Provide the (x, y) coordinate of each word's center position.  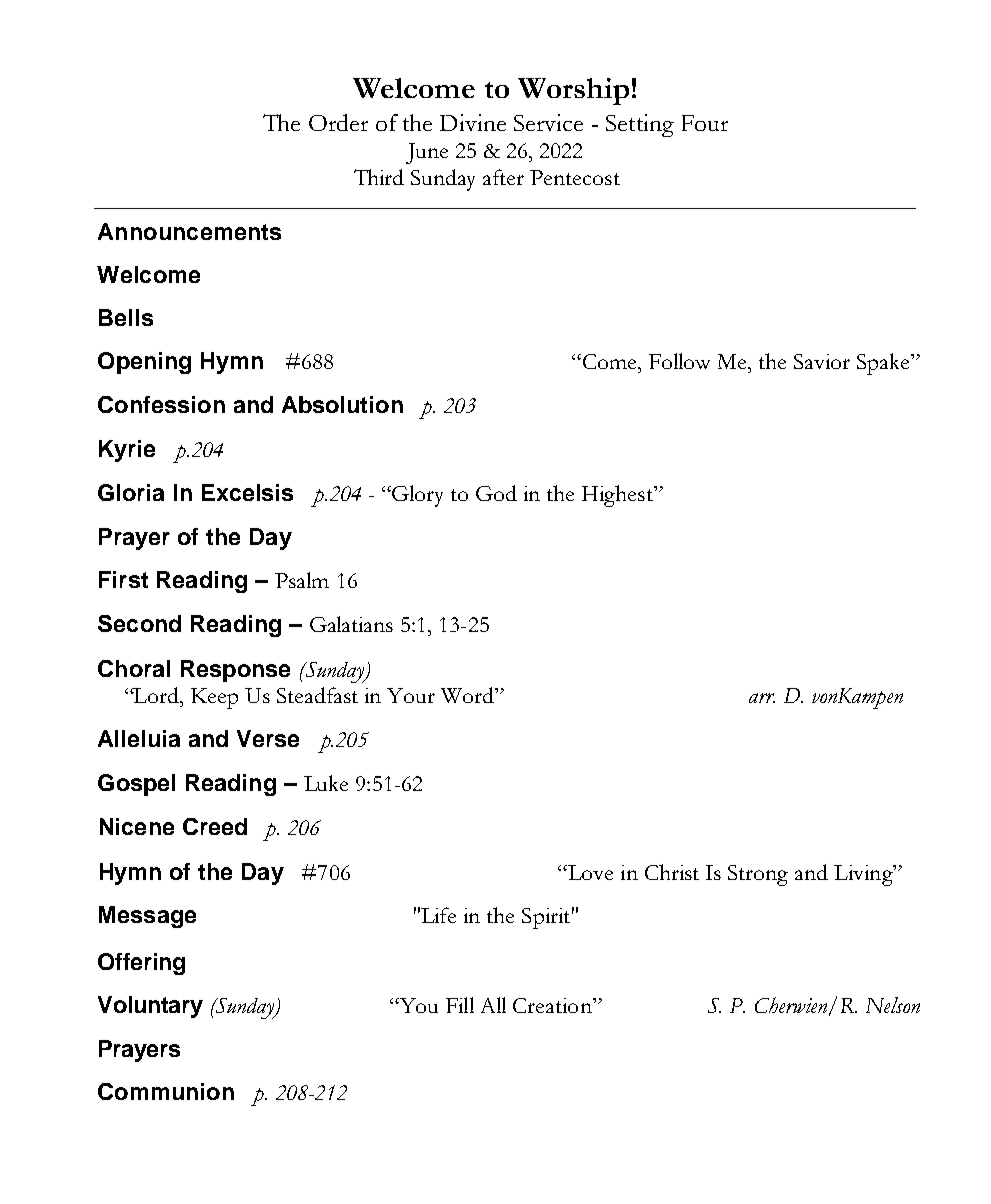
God (496, 493)
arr (762, 698)
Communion (166, 1091)
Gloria (131, 492)
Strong (758, 875)
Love (589, 872)
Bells (126, 317)
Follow (679, 361)
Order (338, 122)
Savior (822, 361)
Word (468, 695)
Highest (619, 496)
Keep (214, 698)
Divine (473, 122)
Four (705, 123)
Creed (215, 826)
